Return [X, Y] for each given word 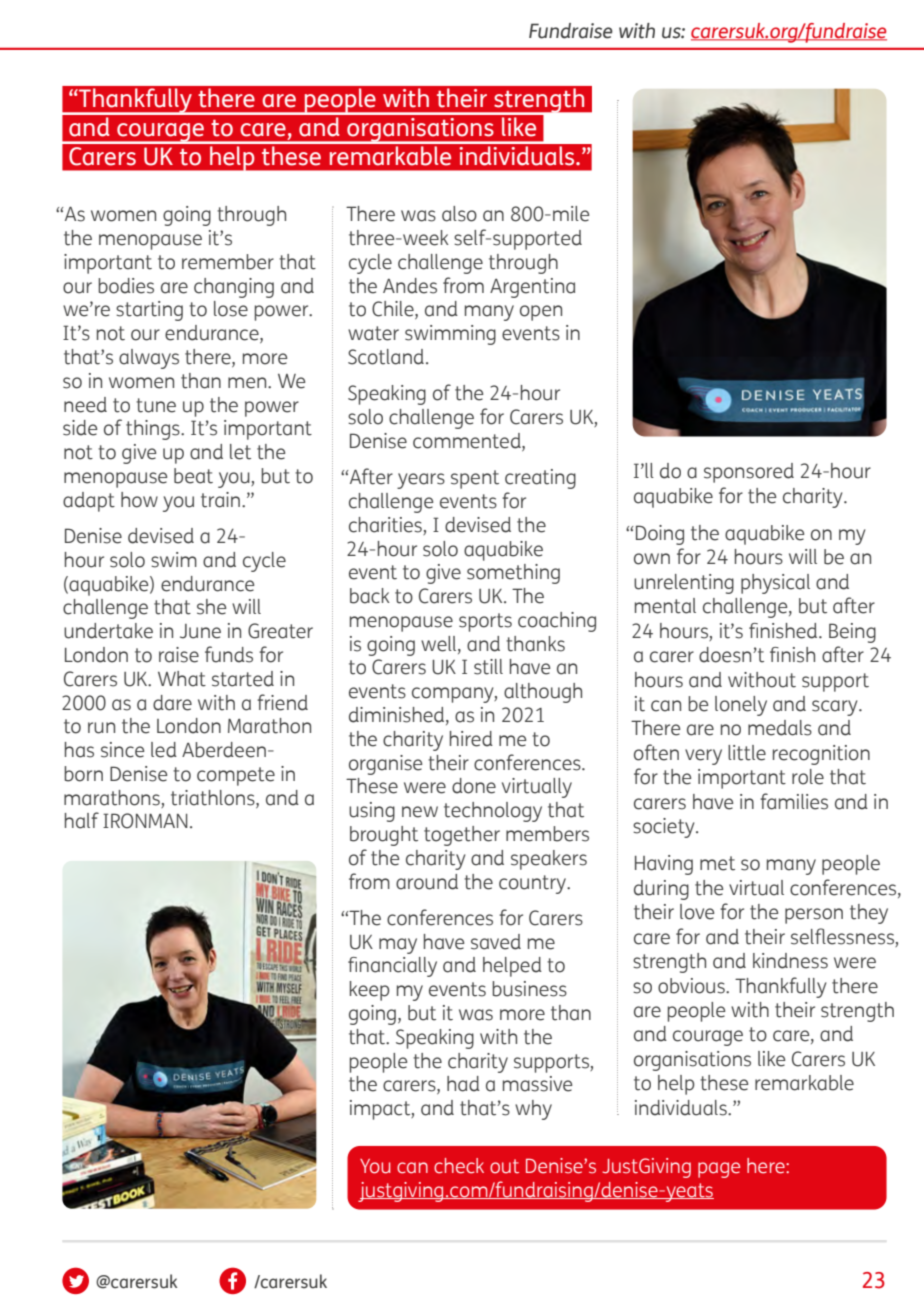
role [808, 777]
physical [775, 584]
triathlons [214, 798]
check [459, 1166]
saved [496, 942]
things [154, 430]
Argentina [532, 288]
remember [228, 262]
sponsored [749, 473]
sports [485, 622]
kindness [790, 961]
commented [468, 442]
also [459, 214]
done [474, 786]
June [200, 631]
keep [370, 991]
